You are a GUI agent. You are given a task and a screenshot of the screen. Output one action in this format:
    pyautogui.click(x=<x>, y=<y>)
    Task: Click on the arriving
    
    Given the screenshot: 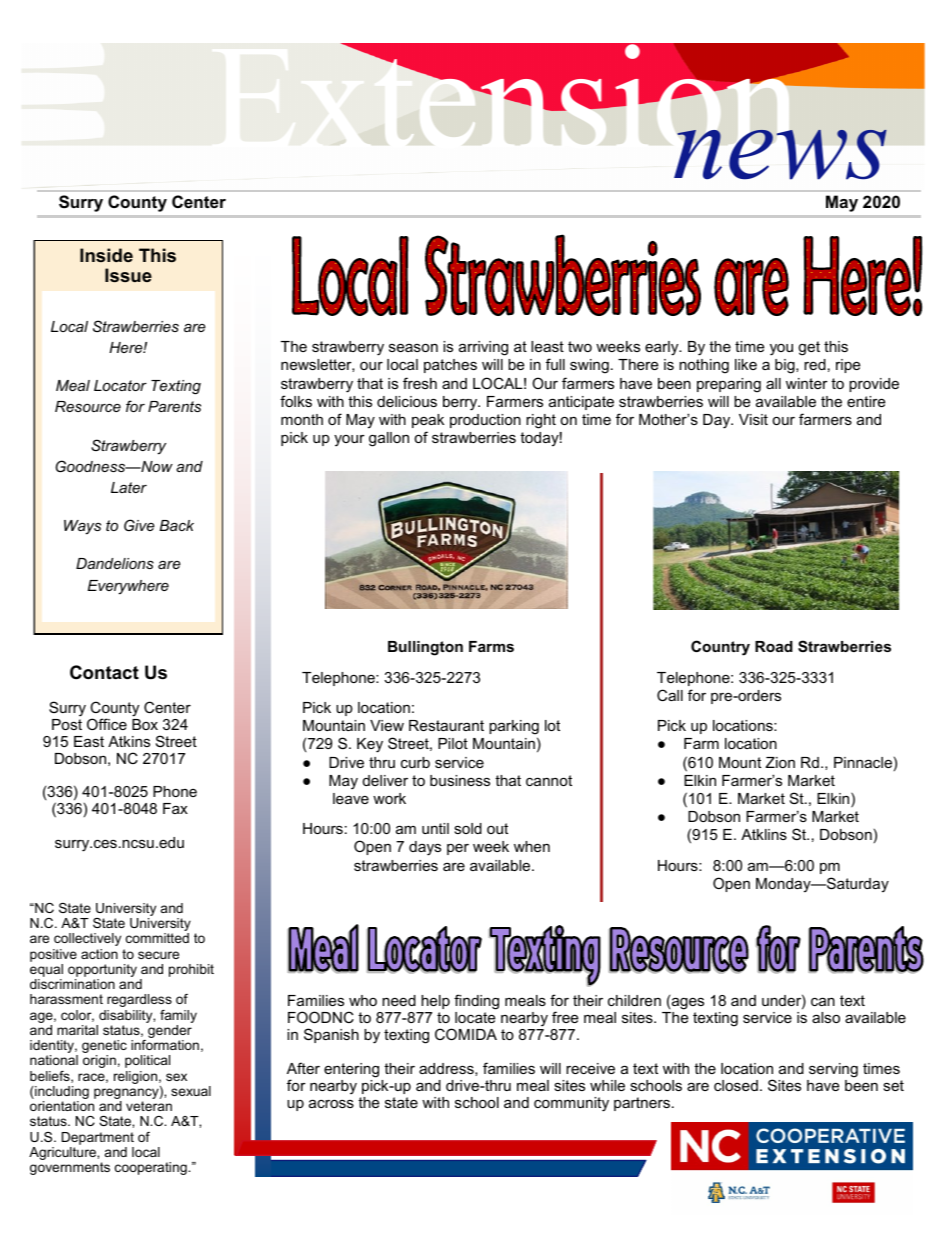 What is the action you would take?
    pyautogui.click(x=483, y=348)
